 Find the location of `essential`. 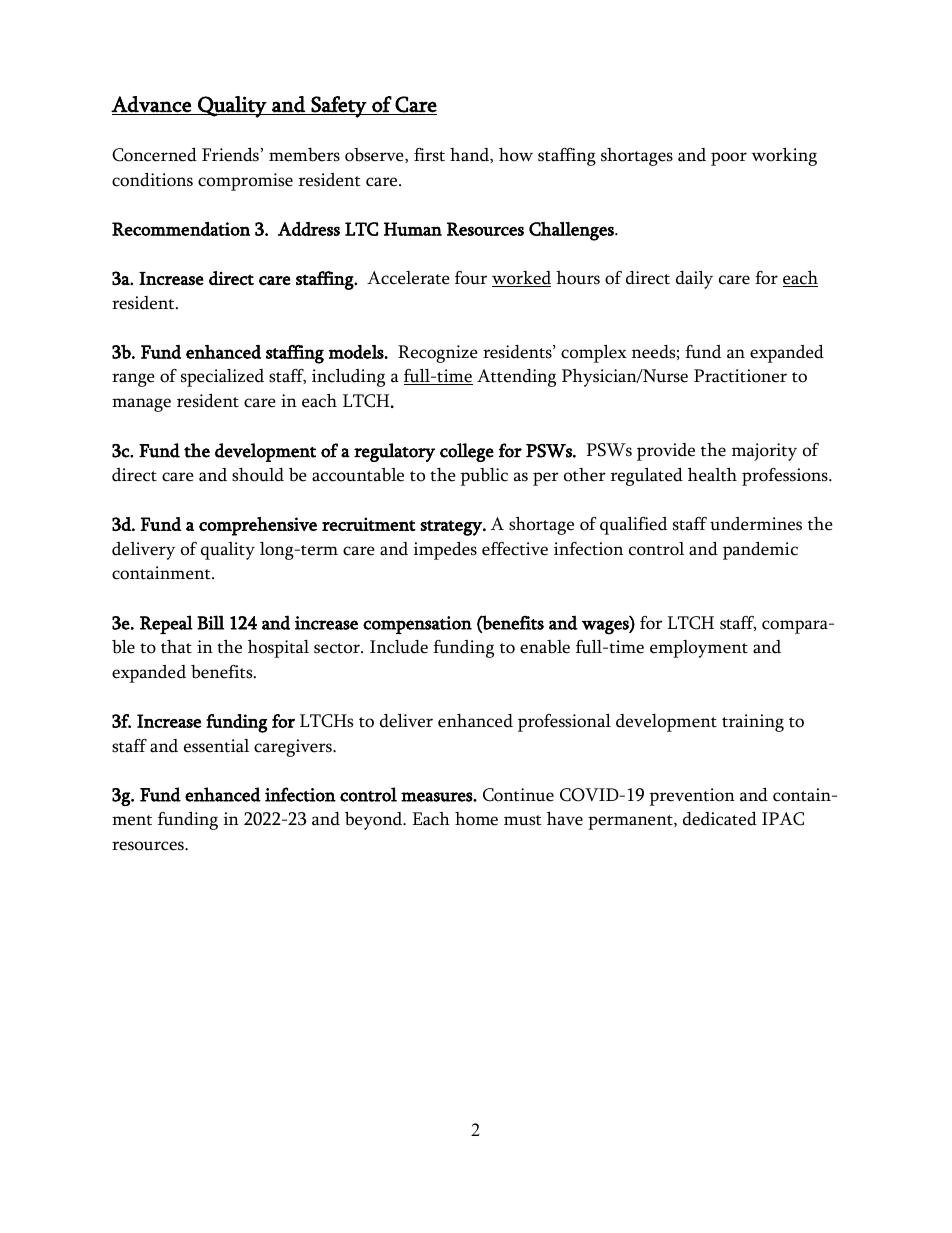

essential is located at coordinates (216, 746).
